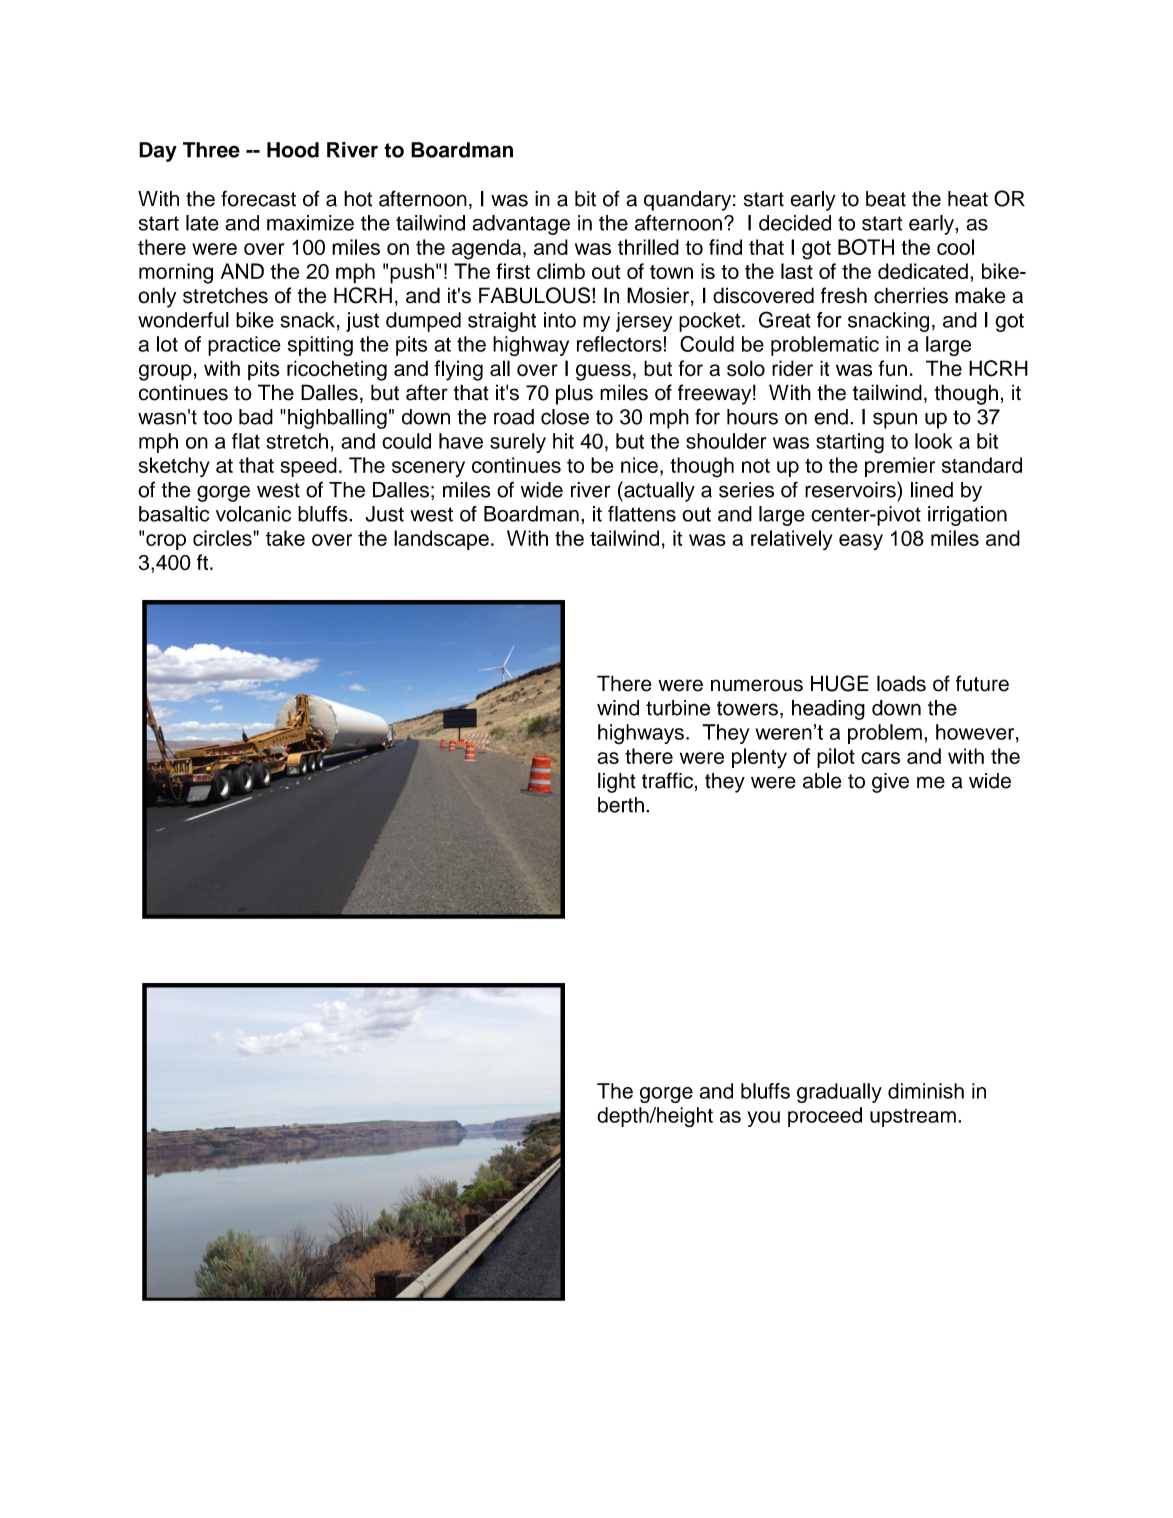 The width and height of the screenshot is (1173, 1518). I want to click on advantage, so click(521, 225).
